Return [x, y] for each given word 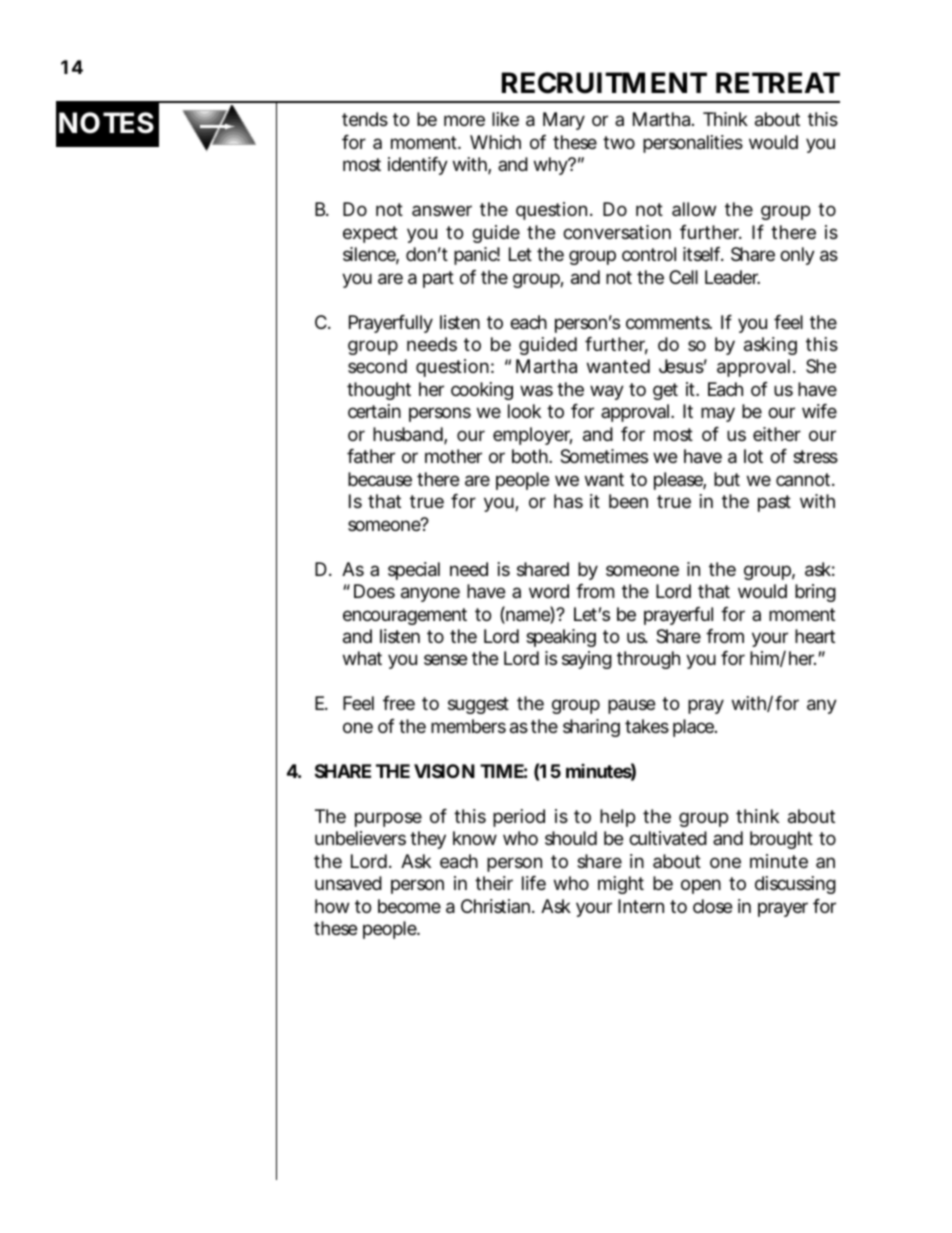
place [695, 728]
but [727, 479]
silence [371, 255]
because [380, 479]
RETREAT [778, 82]
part [438, 279]
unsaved [348, 883]
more [464, 120]
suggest [478, 705]
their [494, 883]
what [362, 658]
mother [453, 456]
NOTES [106, 123]
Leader [732, 277]
